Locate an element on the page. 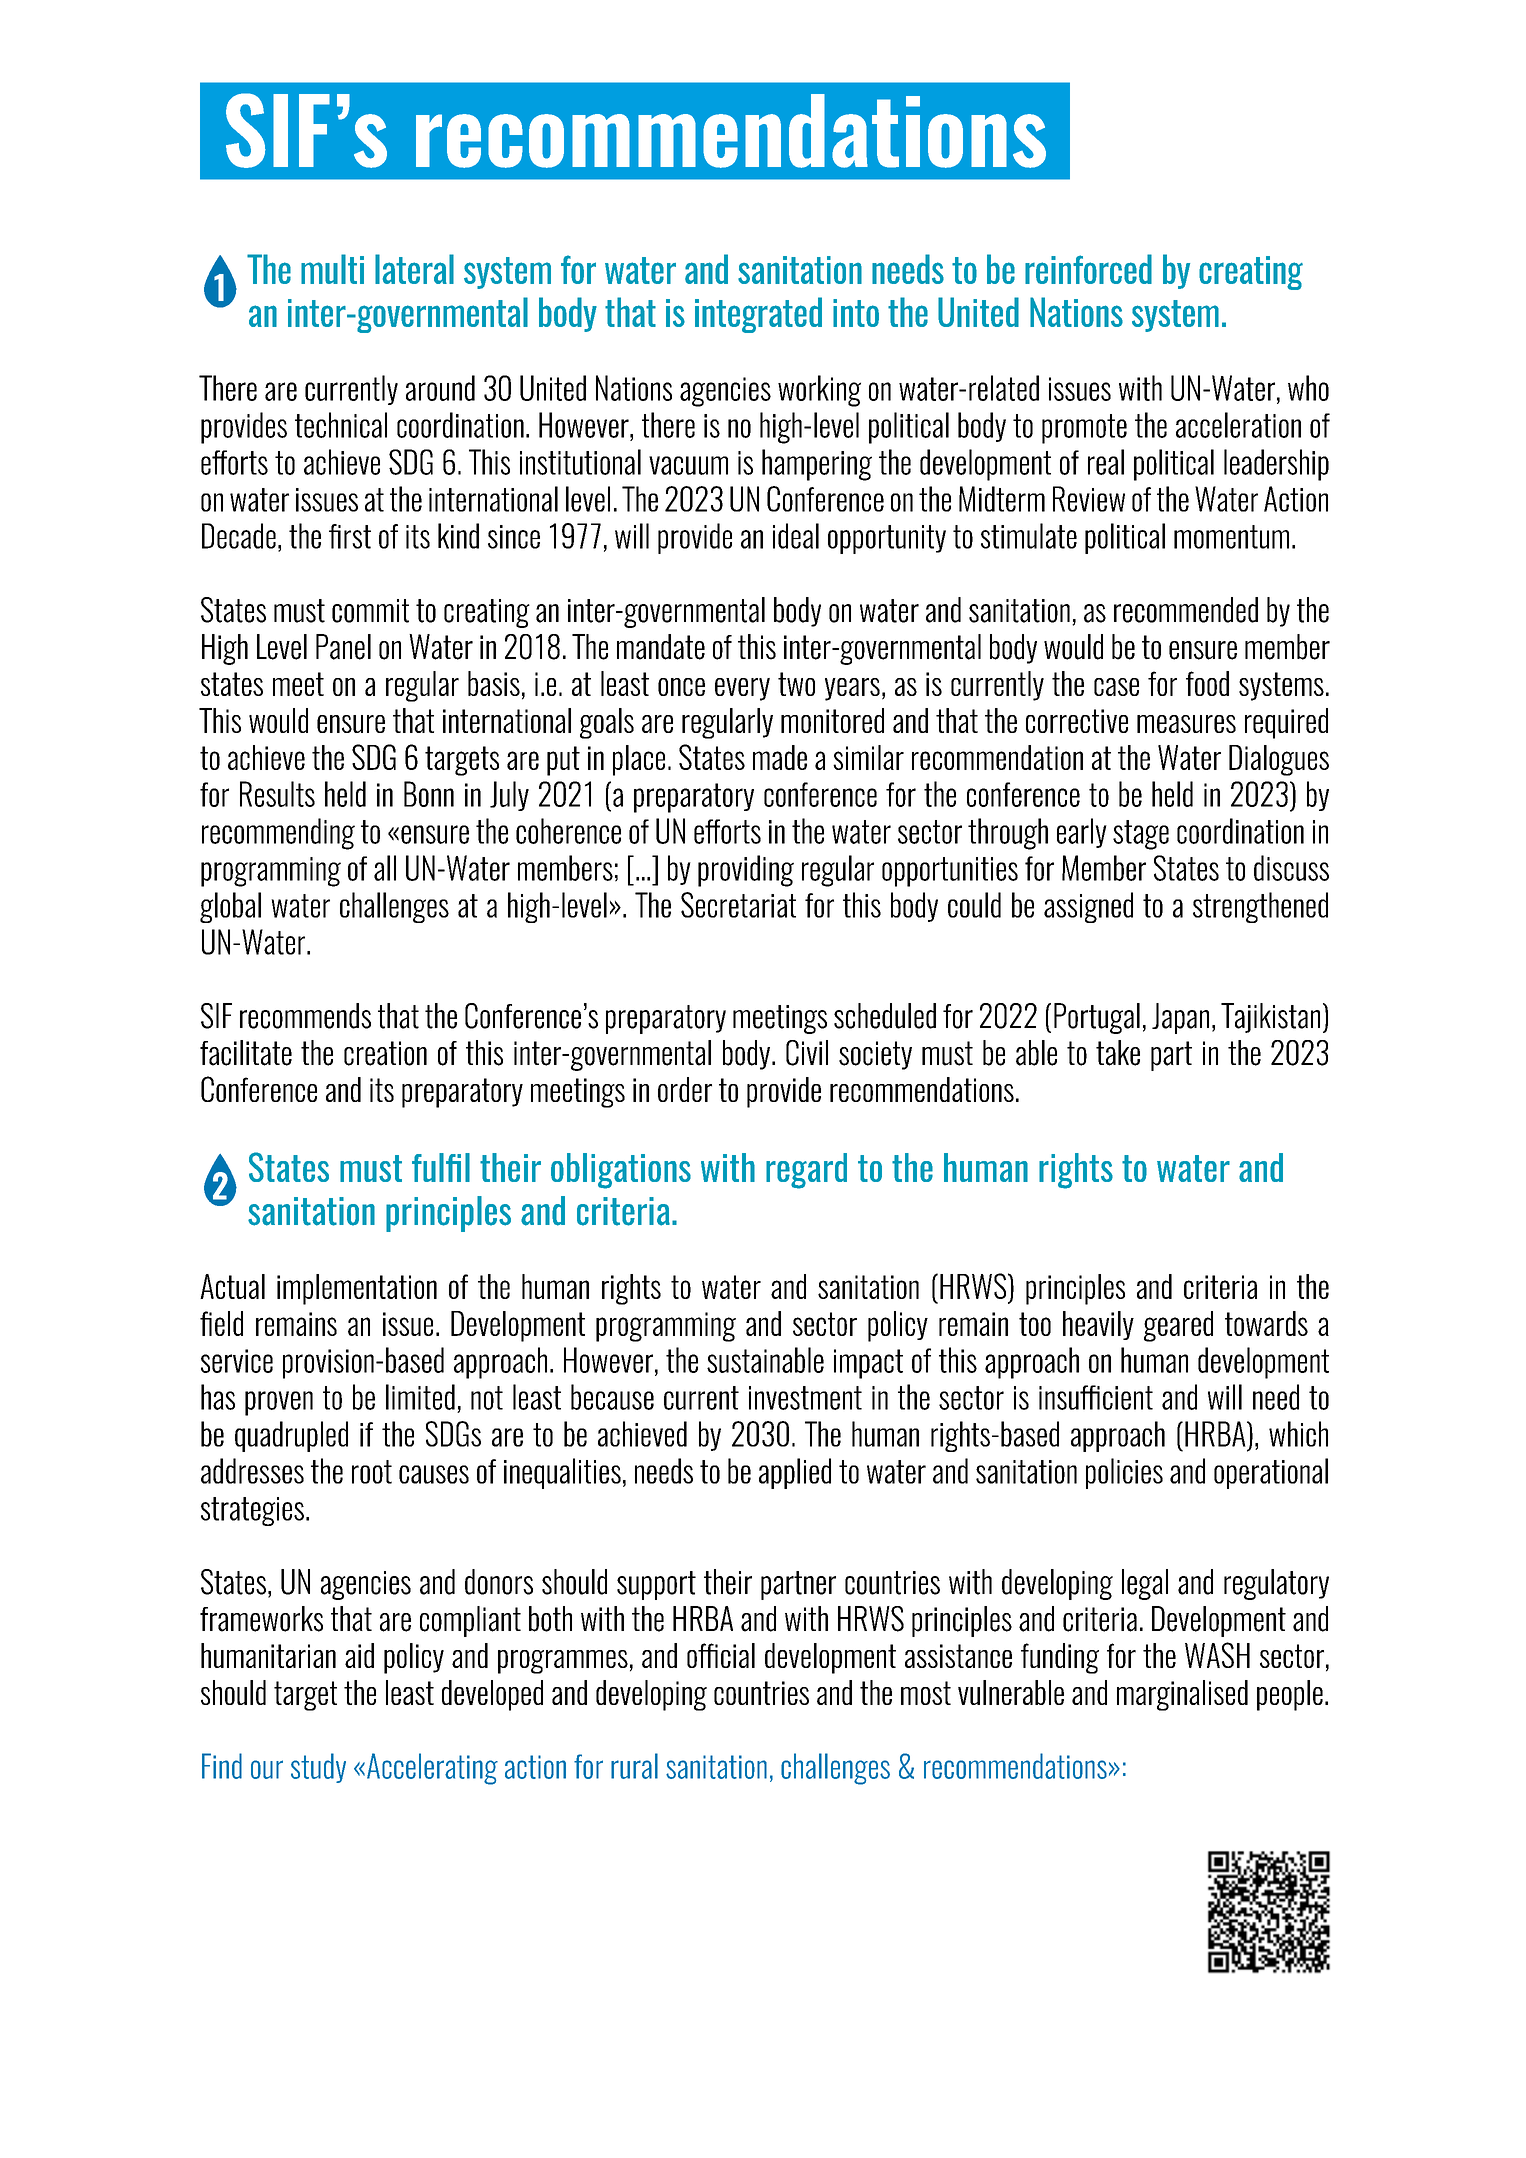 The image size is (1526, 2158). every is located at coordinates (742, 689).
